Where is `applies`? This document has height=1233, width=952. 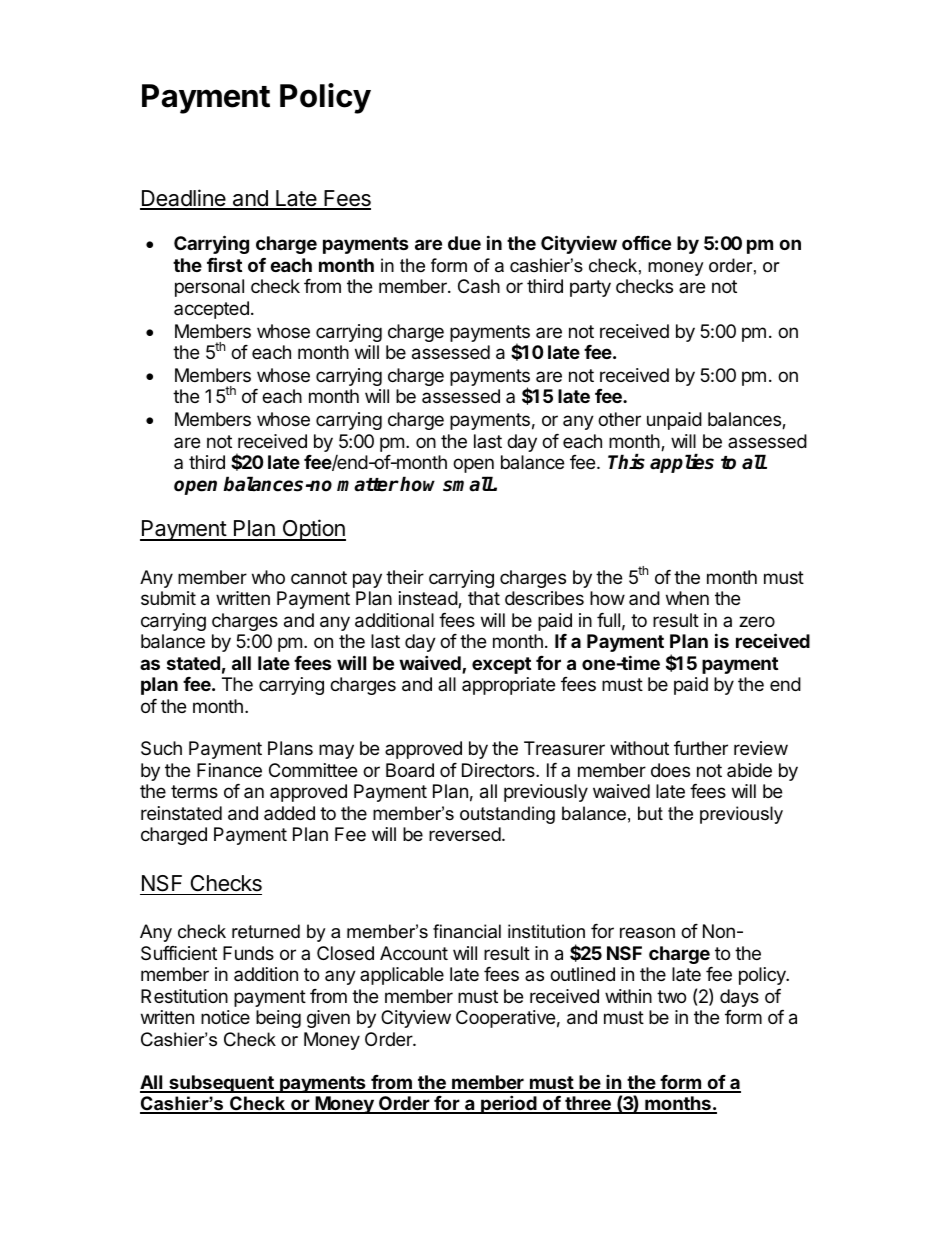 applies is located at coordinates (682, 463).
